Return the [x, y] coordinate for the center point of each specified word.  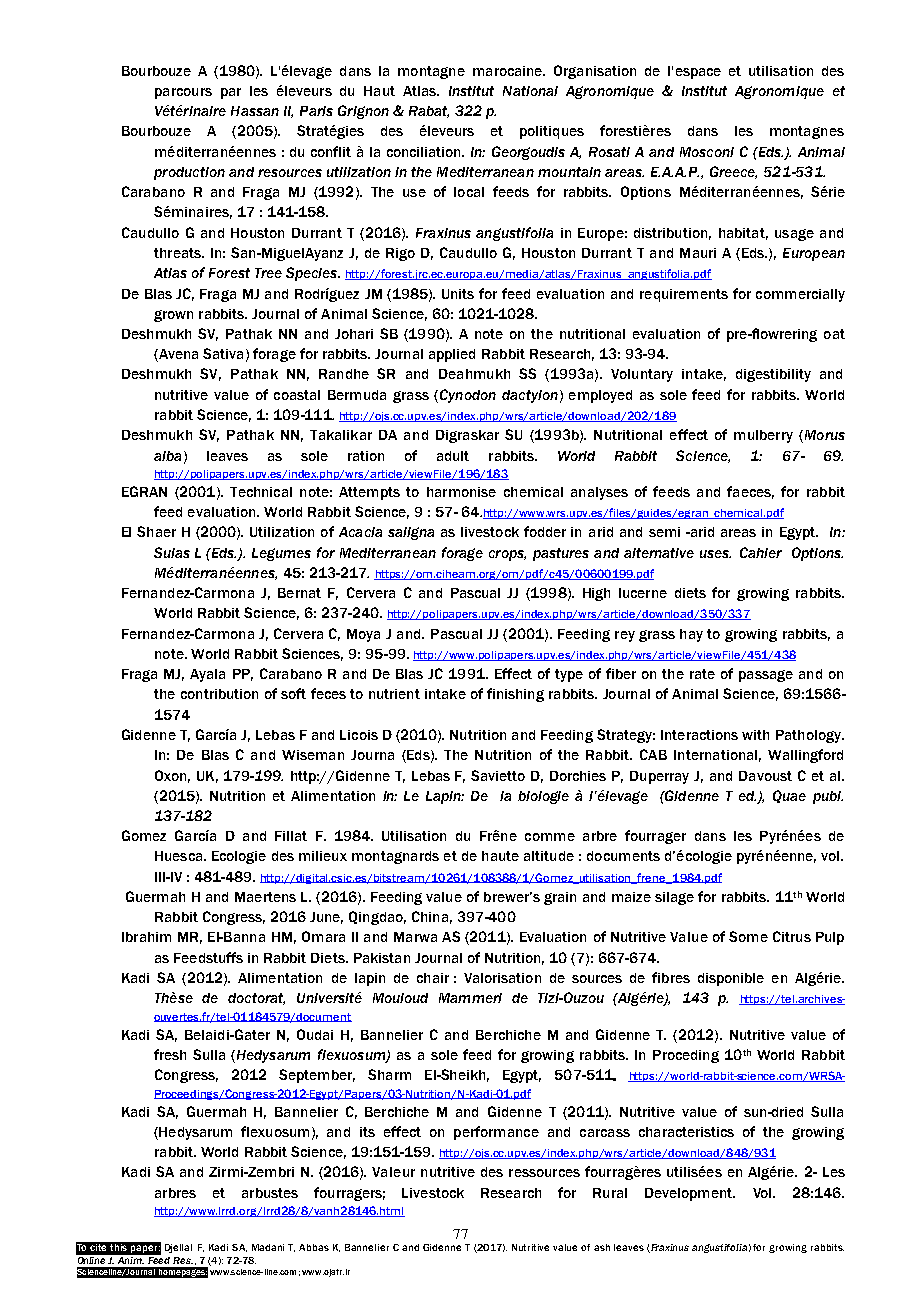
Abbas [314, 1247]
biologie [543, 797]
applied [452, 355]
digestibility [773, 375]
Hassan [255, 111]
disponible [731, 979]
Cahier [761, 552]
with [755, 735]
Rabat [429, 112]
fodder [545, 531]
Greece [733, 172]
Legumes [281, 554]
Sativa [223, 353]
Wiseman [313, 755]
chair [433, 978]
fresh [170, 1054]
